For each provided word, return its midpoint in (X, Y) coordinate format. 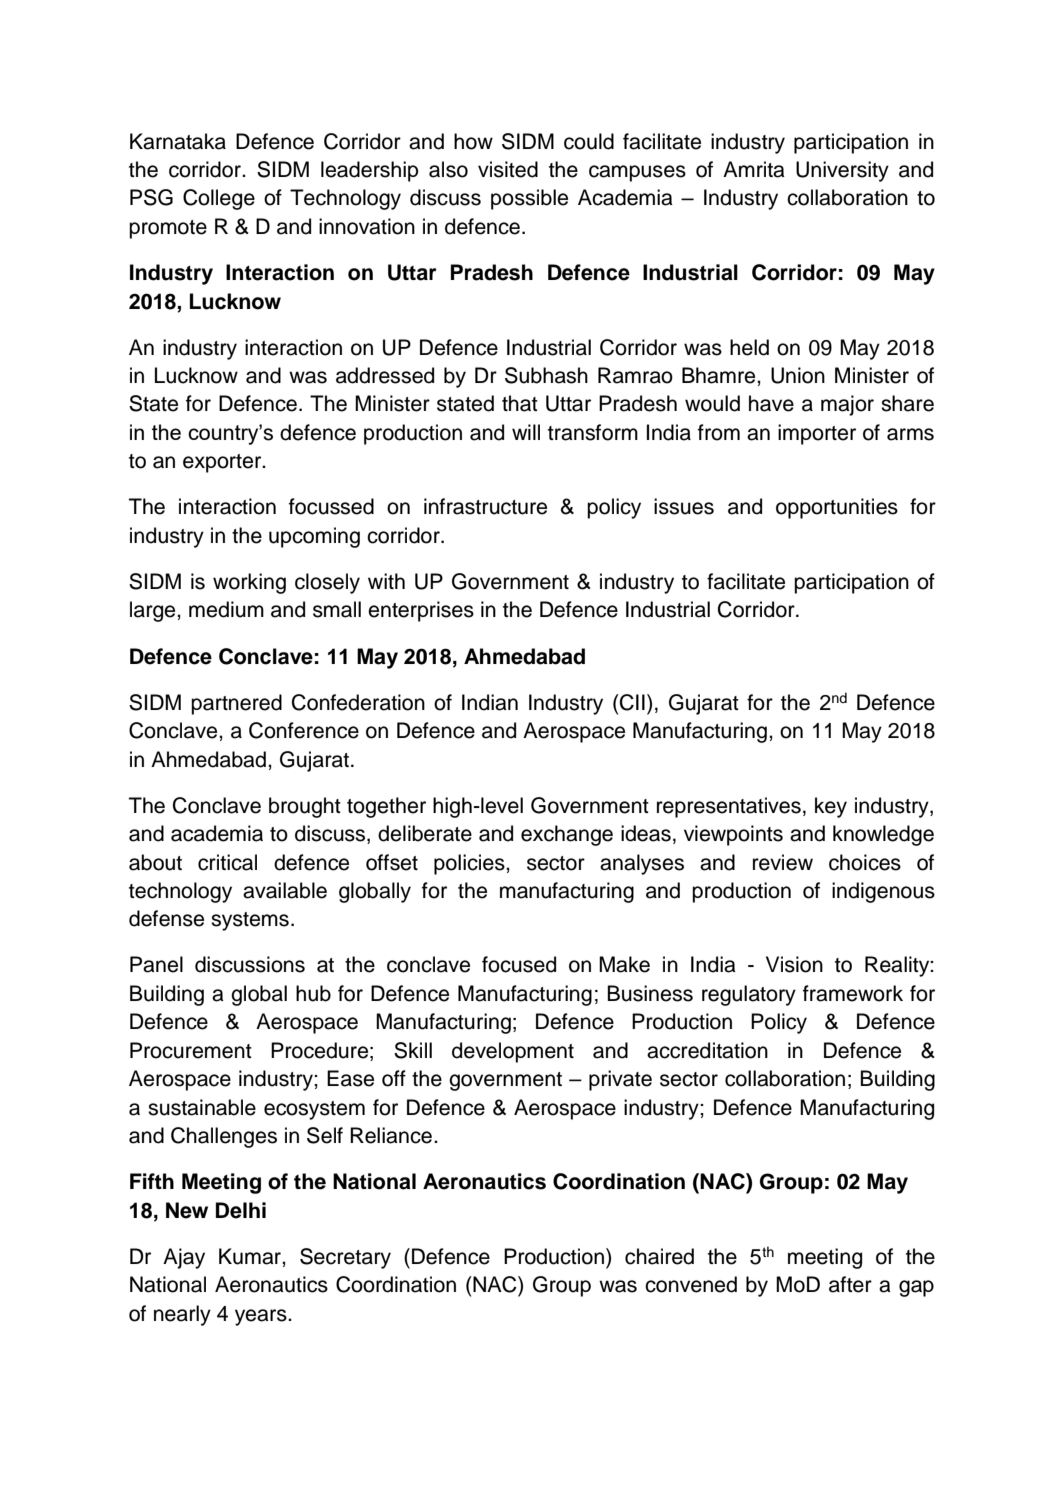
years (262, 1317)
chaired (659, 1256)
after (850, 1284)
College (219, 199)
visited (508, 169)
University (842, 171)
